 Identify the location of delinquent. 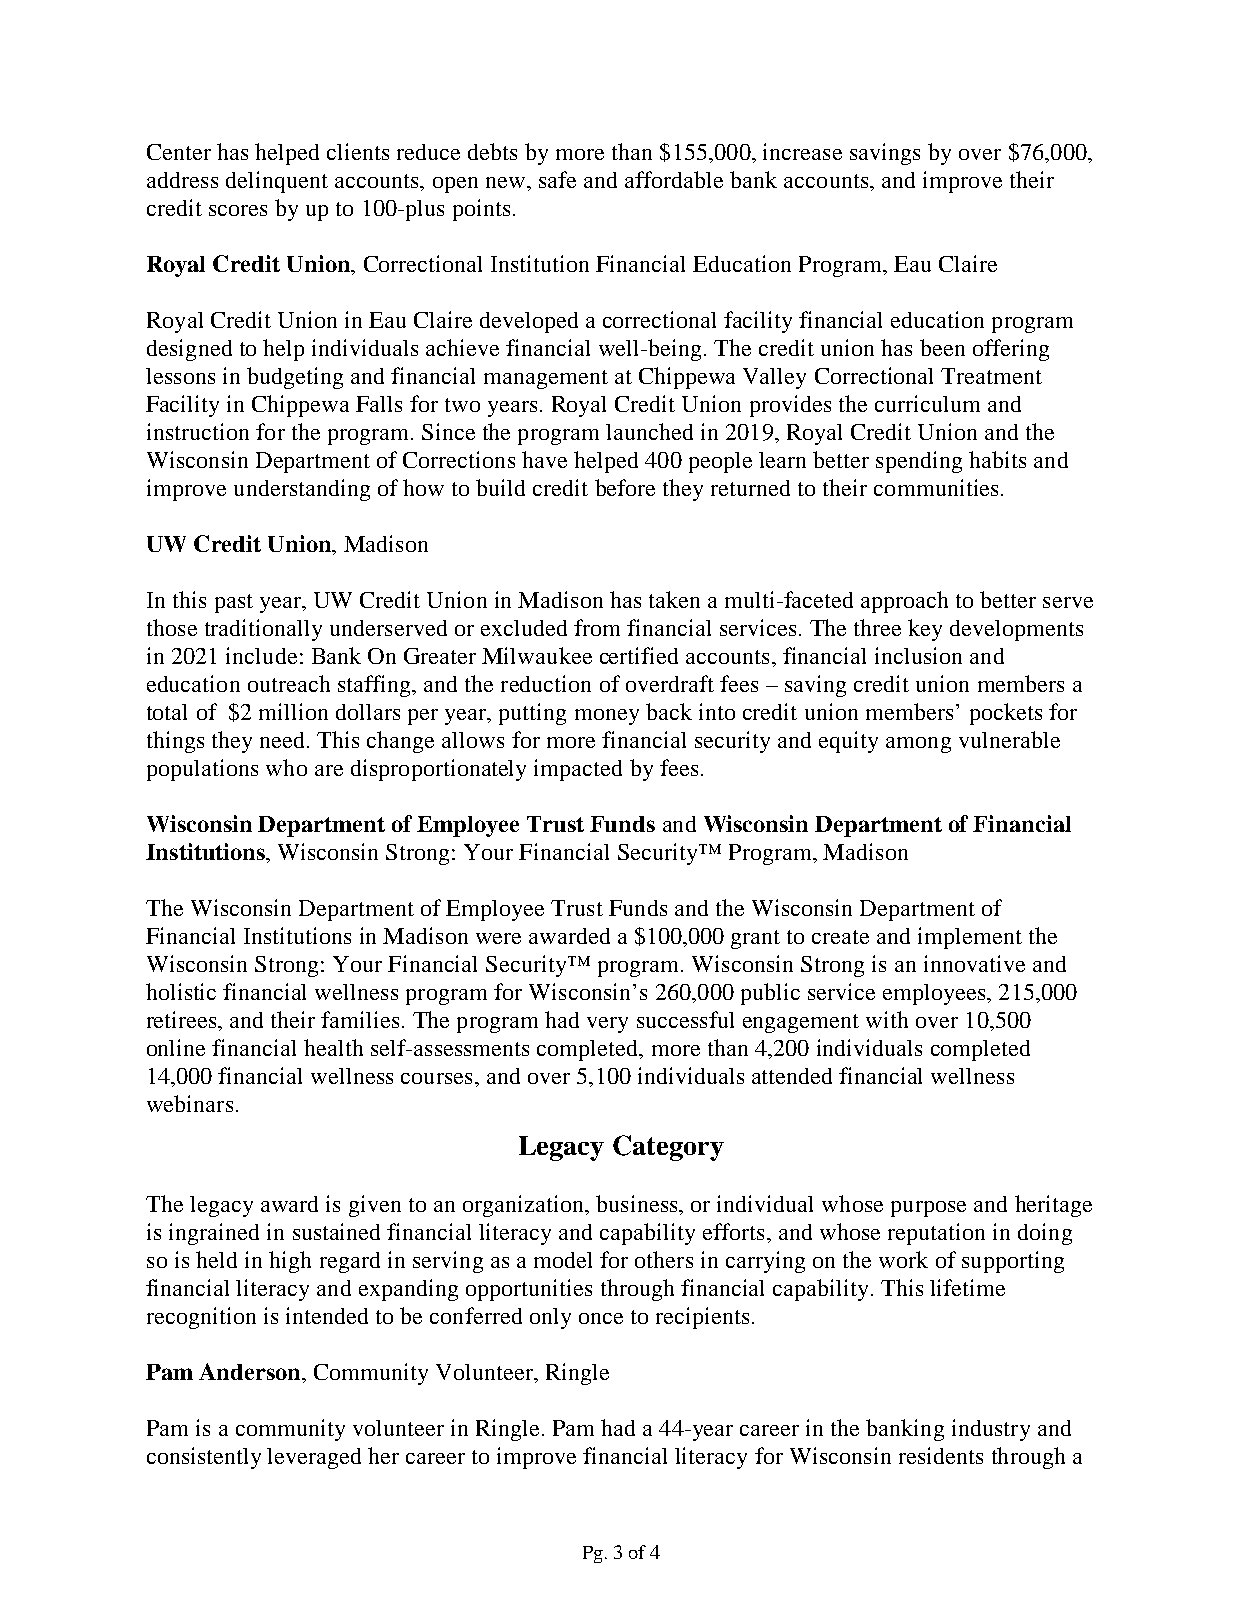
(277, 182).
